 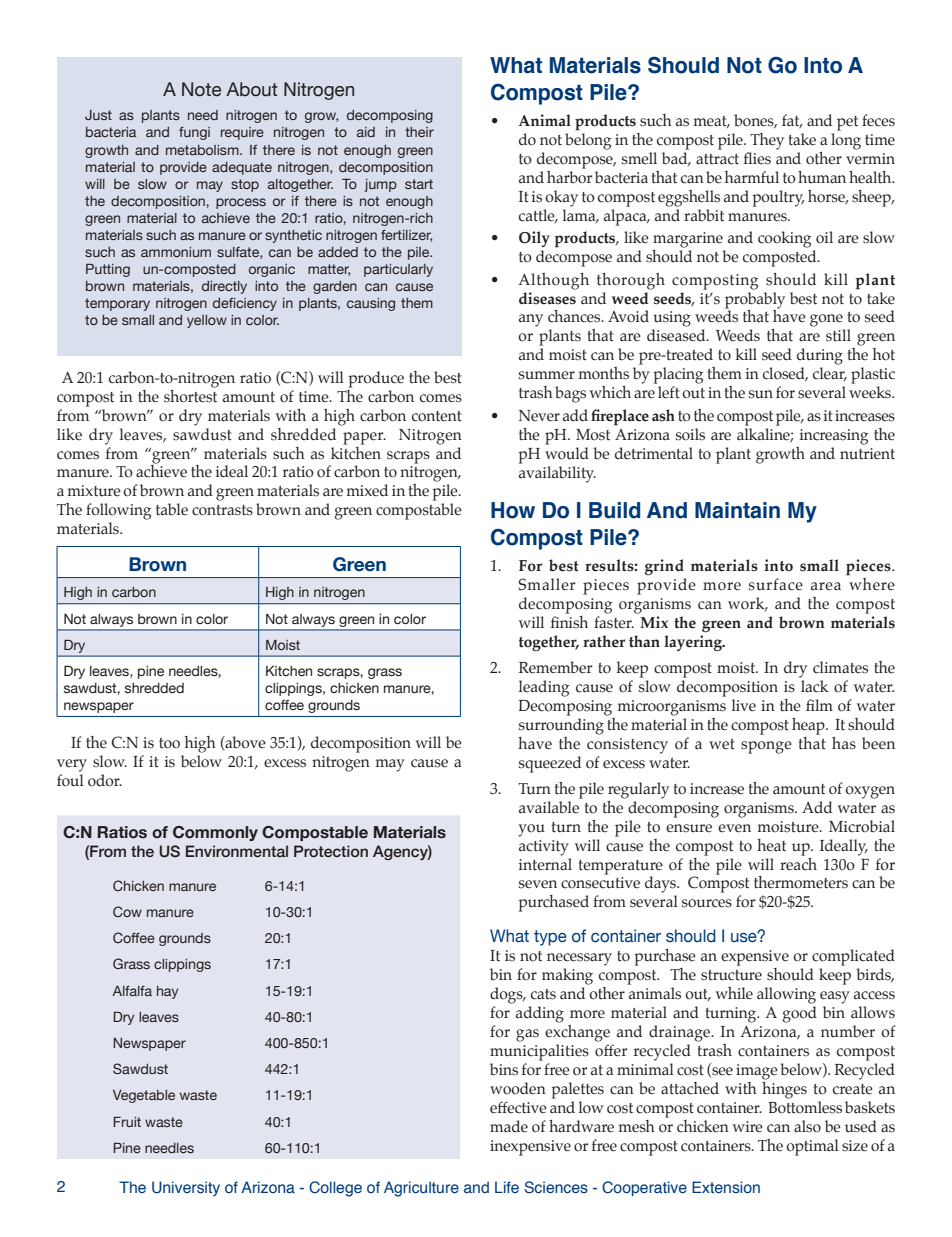 I want to click on How, so click(x=513, y=510).
